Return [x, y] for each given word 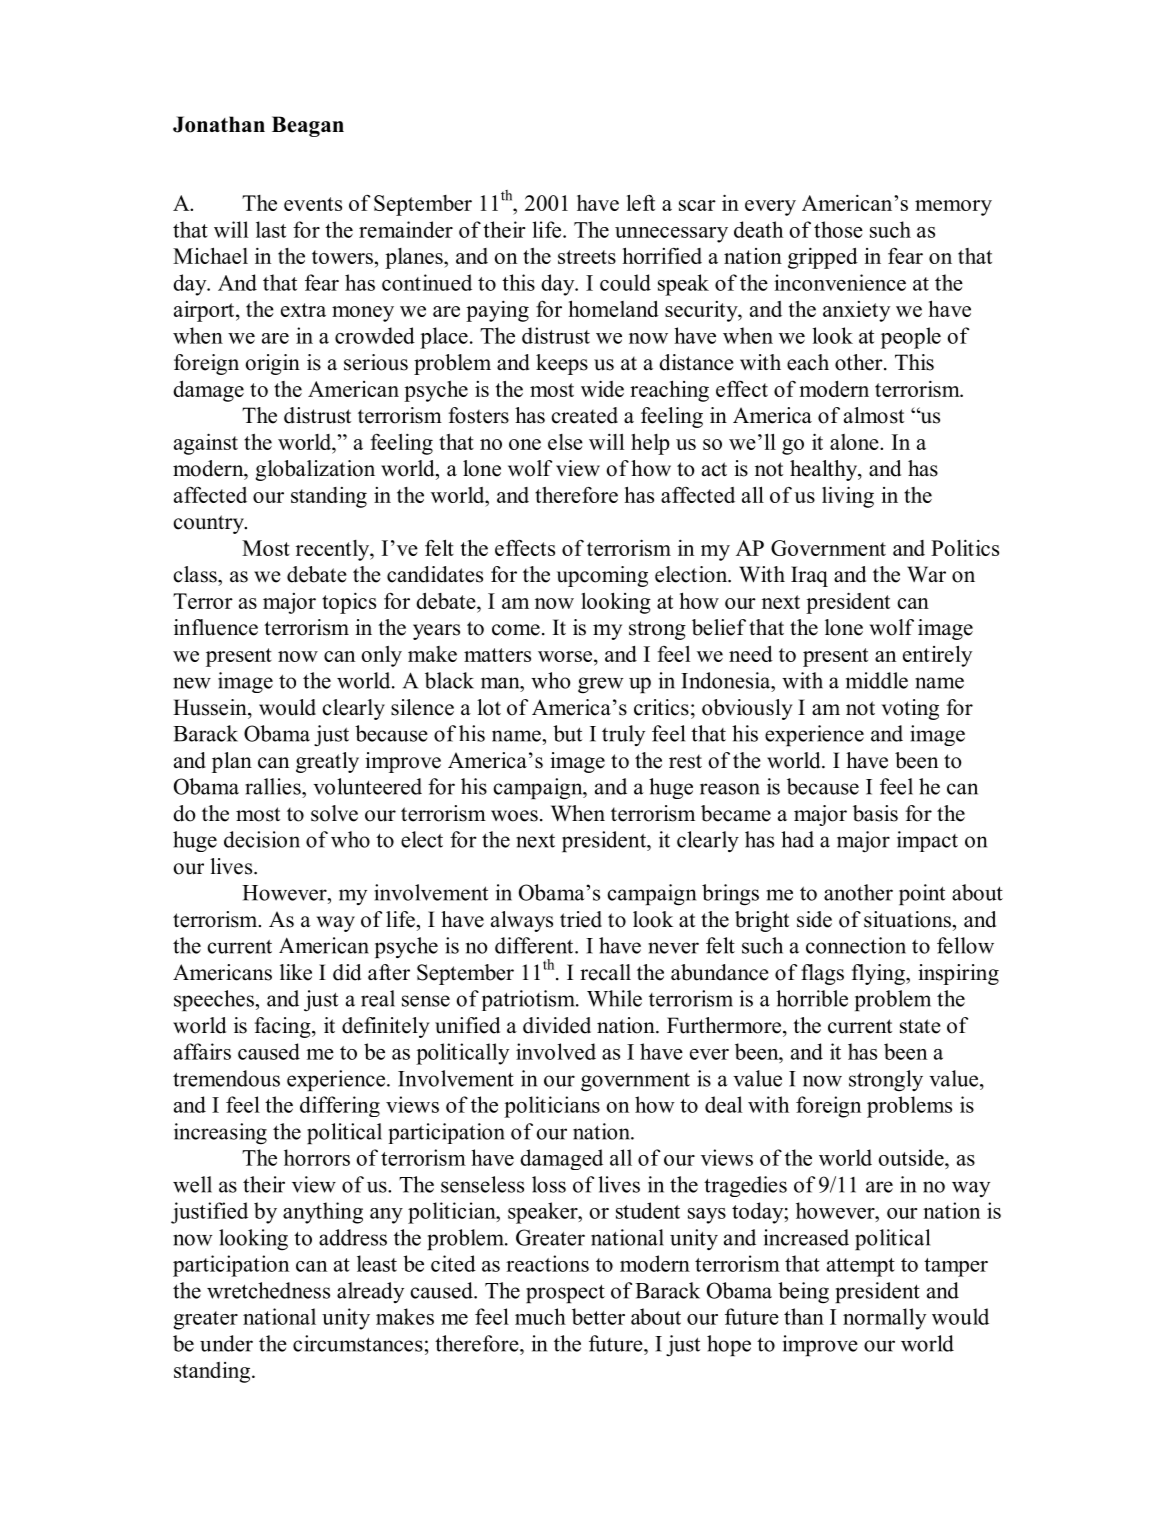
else [565, 442]
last [271, 229]
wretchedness [268, 1290]
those [838, 229]
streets [587, 257]
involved [556, 1051]
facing [284, 1027]
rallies [274, 786]
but [568, 733]
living [848, 497]
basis [875, 813]
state [920, 1026]
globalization [315, 470]
